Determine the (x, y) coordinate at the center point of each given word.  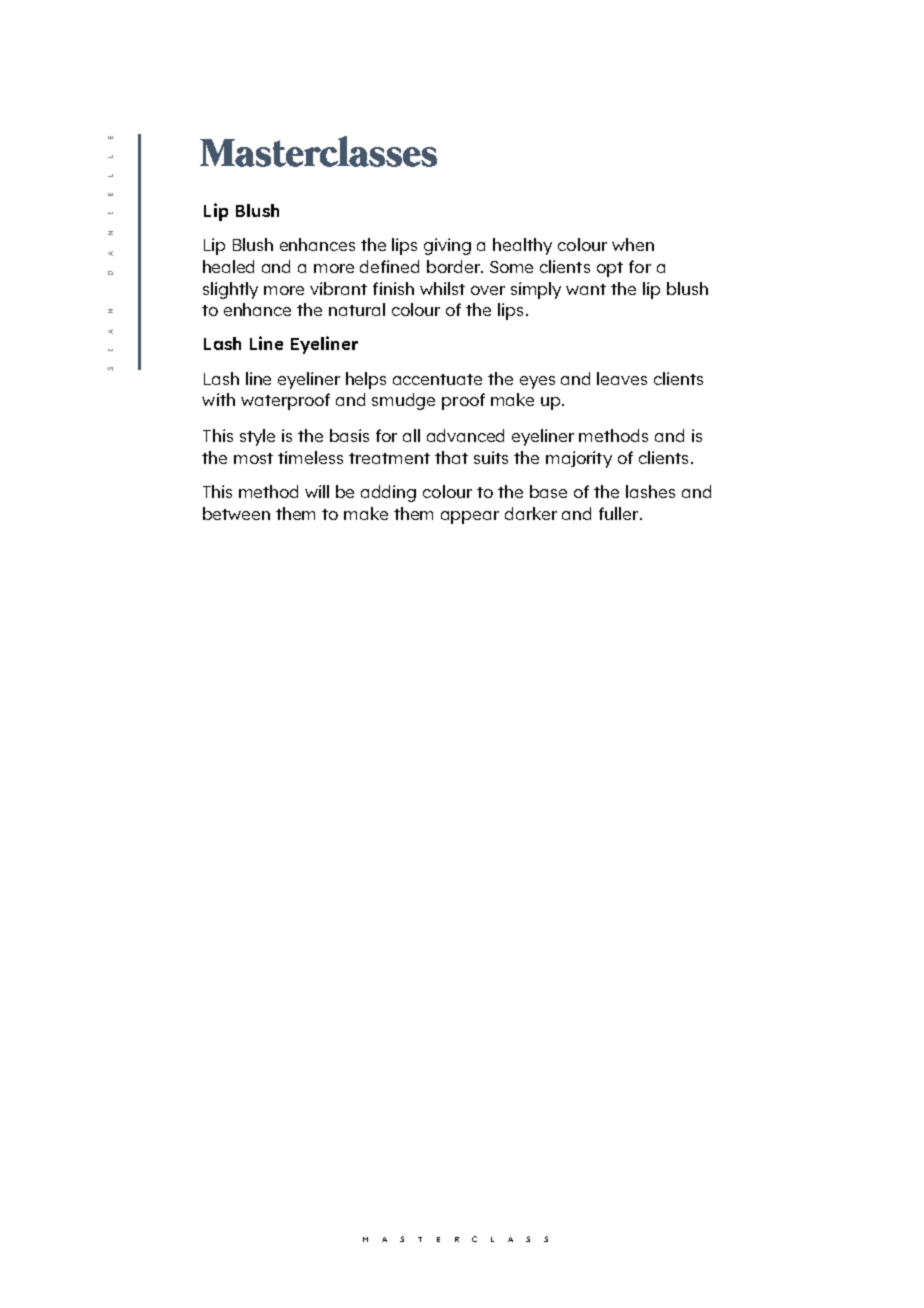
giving (447, 246)
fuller (620, 513)
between (236, 513)
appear (470, 517)
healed (228, 266)
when (633, 244)
